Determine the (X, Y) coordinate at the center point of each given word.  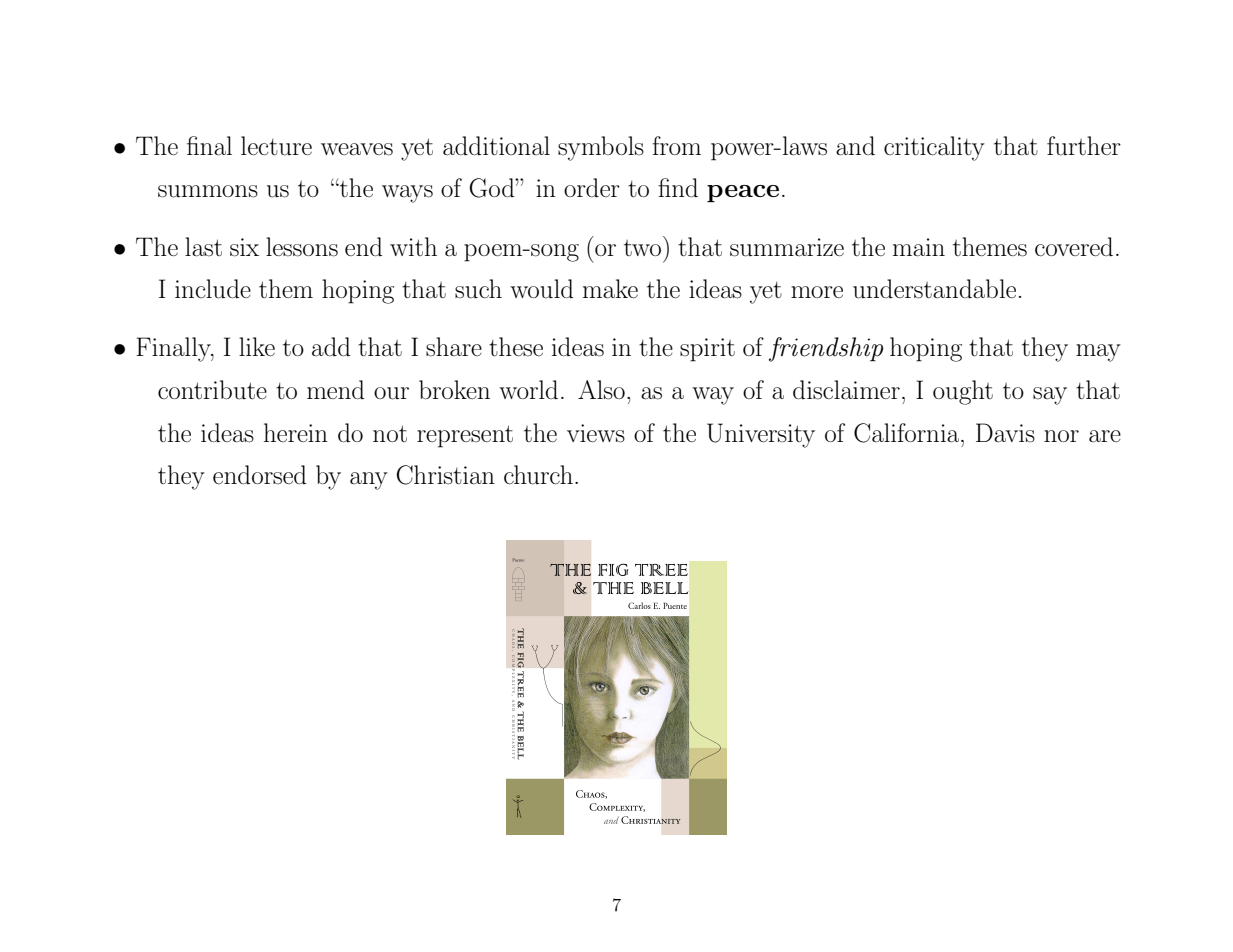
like (257, 346)
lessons (302, 247)
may (1098, 353)
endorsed (259, 475)
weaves (357, 149)
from (676, 145)
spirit (707, 350)
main (919, 247)
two (642, 248)
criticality (934, 148)
